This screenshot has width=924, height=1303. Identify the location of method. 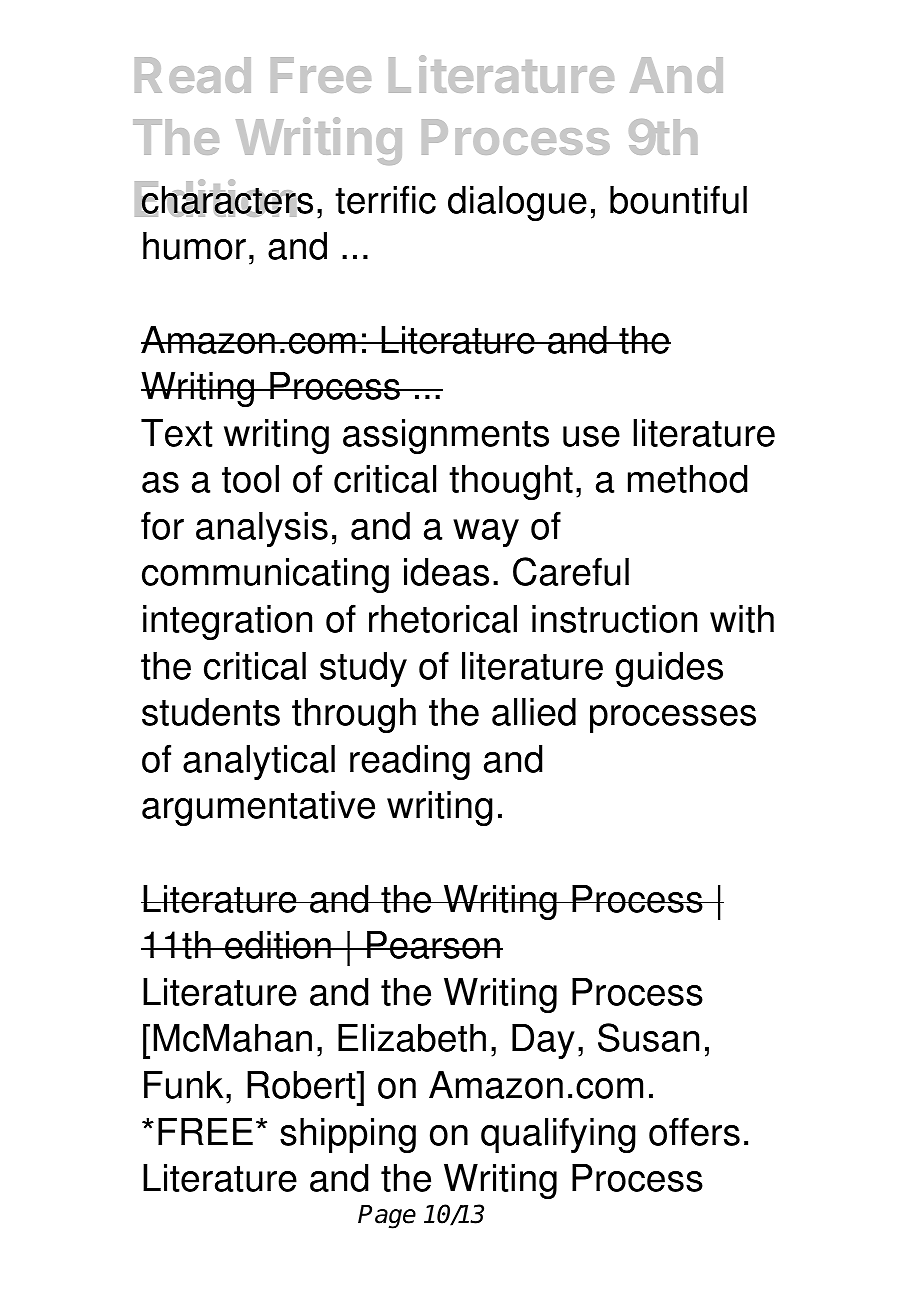
(687, 479).
